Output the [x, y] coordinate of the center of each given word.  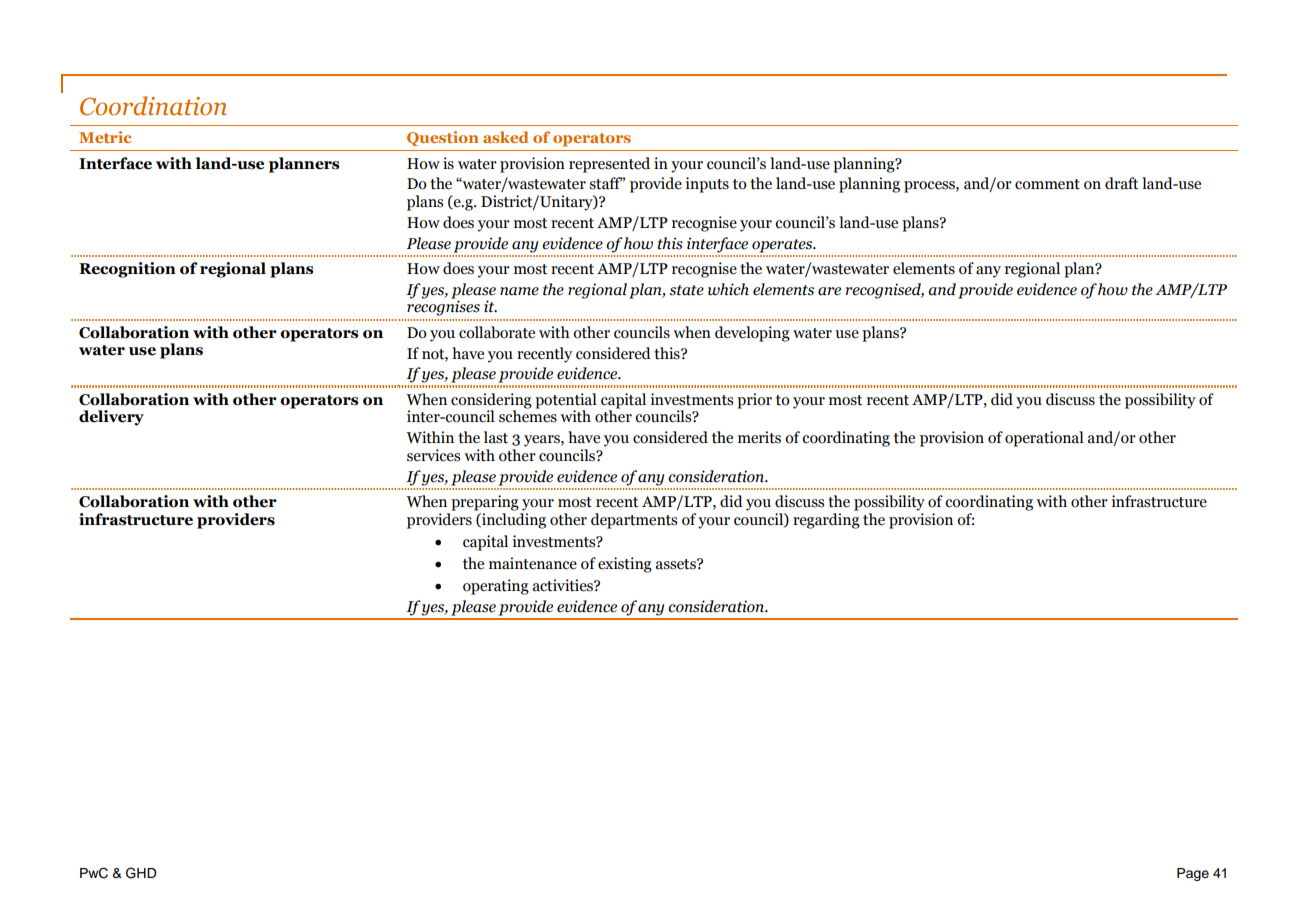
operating [496, 587]
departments [634, 521]
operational [1044, 439]
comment [1047, 184]
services [433, 455]
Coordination [153, 106]
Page [1193, 874]
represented [609, 165]
